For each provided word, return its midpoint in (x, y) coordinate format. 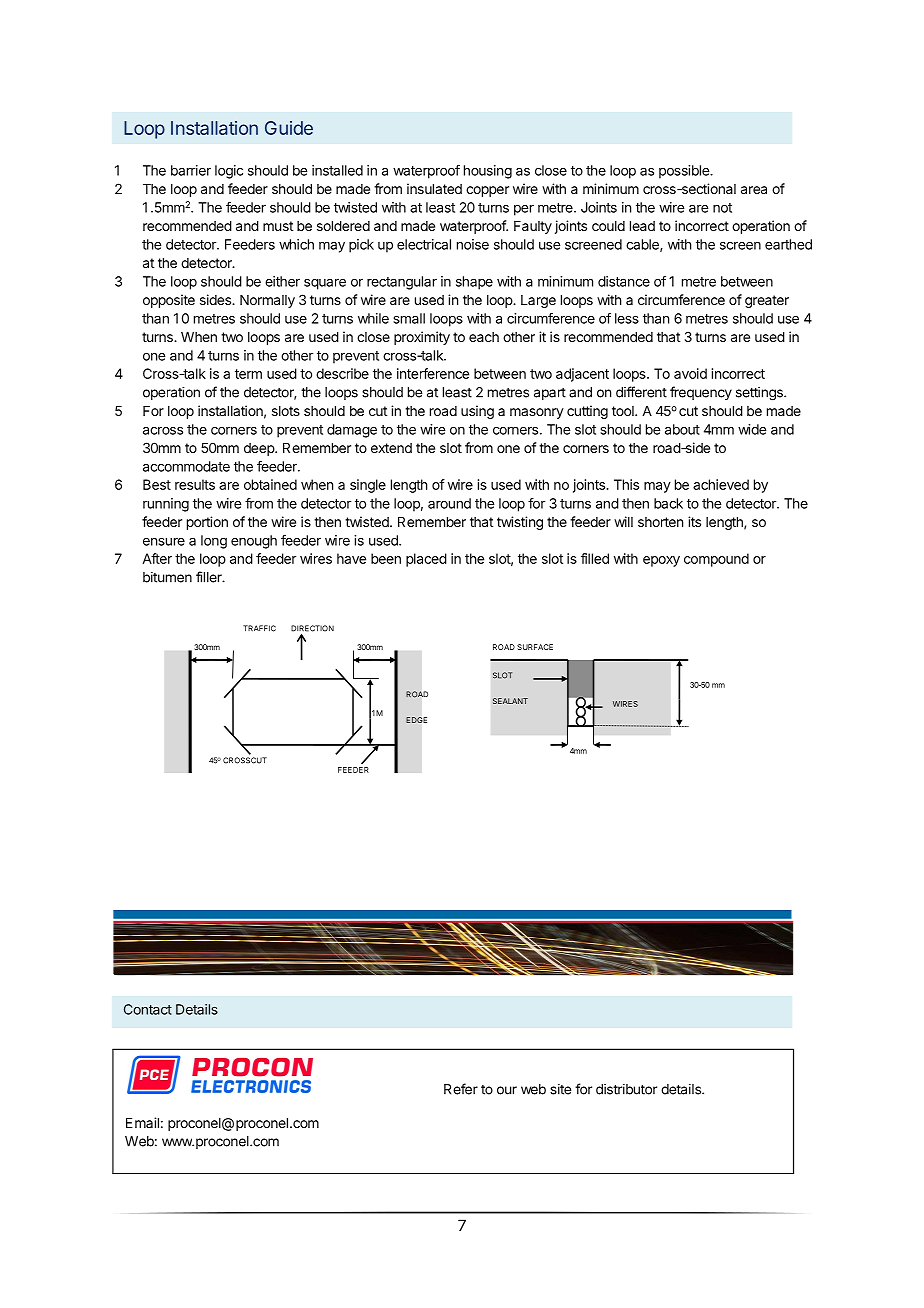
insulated (434, 188)
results (195, 484)
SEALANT (510, 701)
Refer (461, 1089)
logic (229, 172)
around (449, 503)
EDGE (416, 720)
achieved (721, 484)
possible (685, 172)
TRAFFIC (259, 628)
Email (142, 1122)
